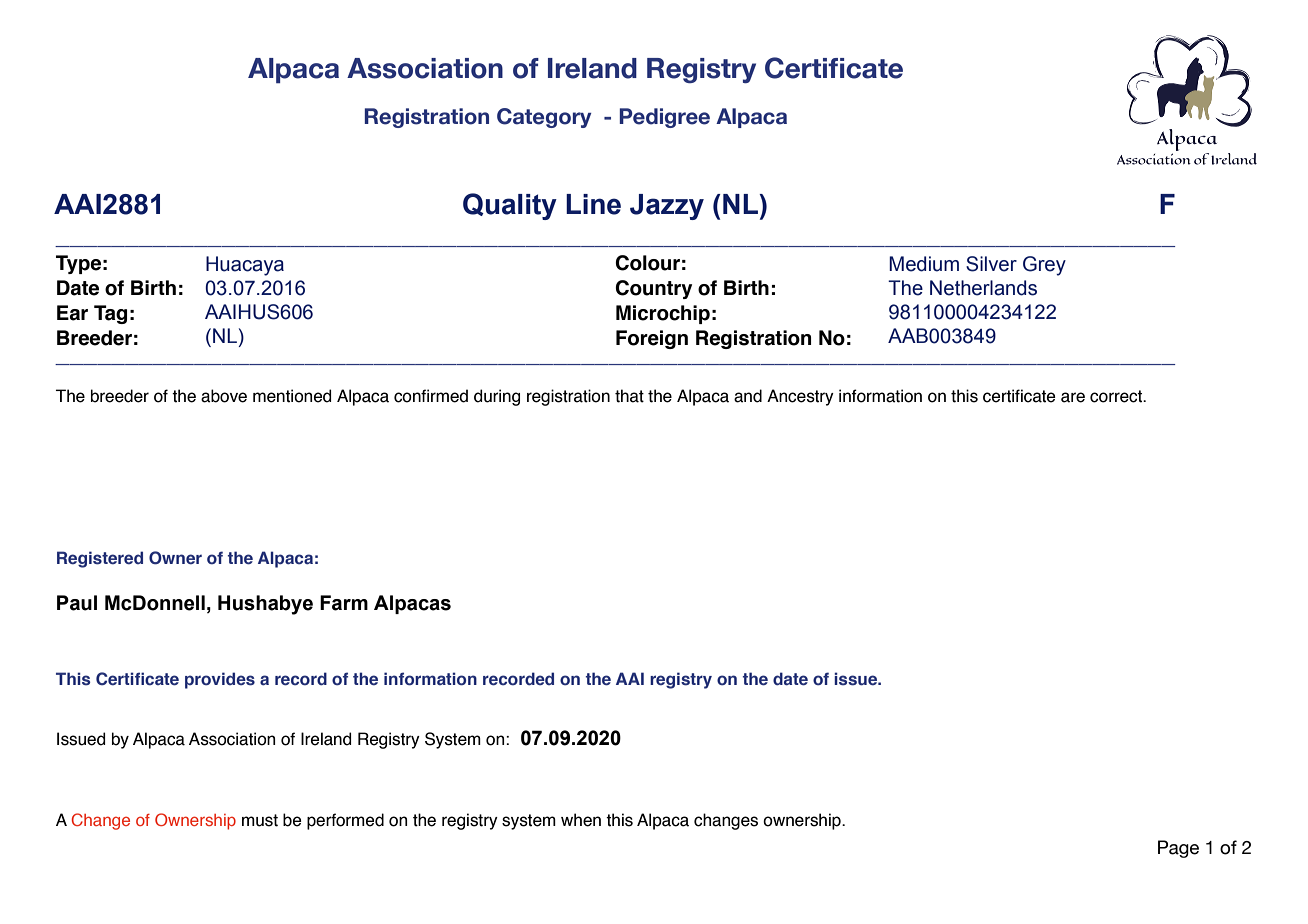 Image resolution: width=1308 pixels, height=924 pixels. What do you see at coordinates (581, 820) in the document?
I see `when` at bounding box center [581, 820].
